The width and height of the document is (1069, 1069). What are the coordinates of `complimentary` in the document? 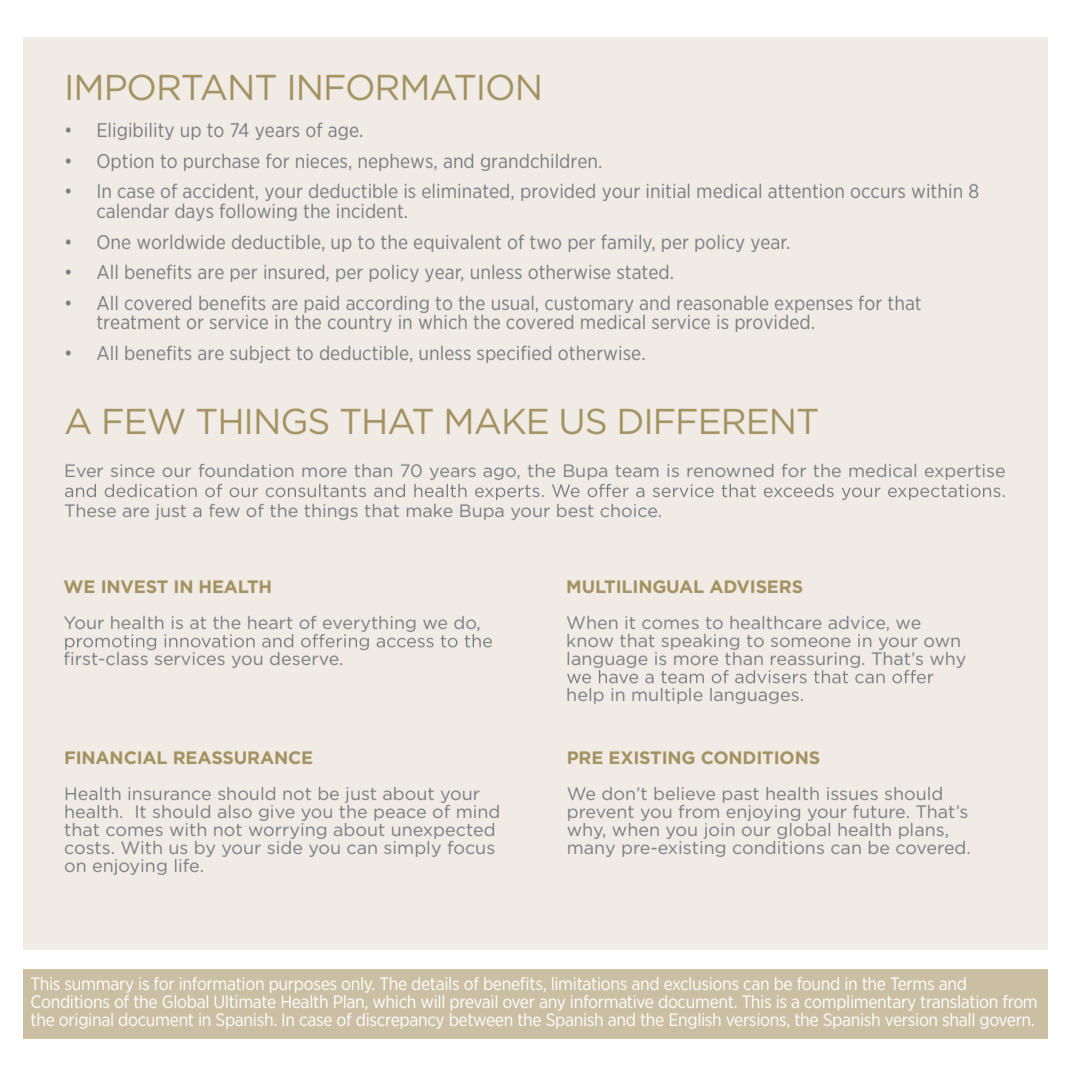 It's located at (860, 1003).
